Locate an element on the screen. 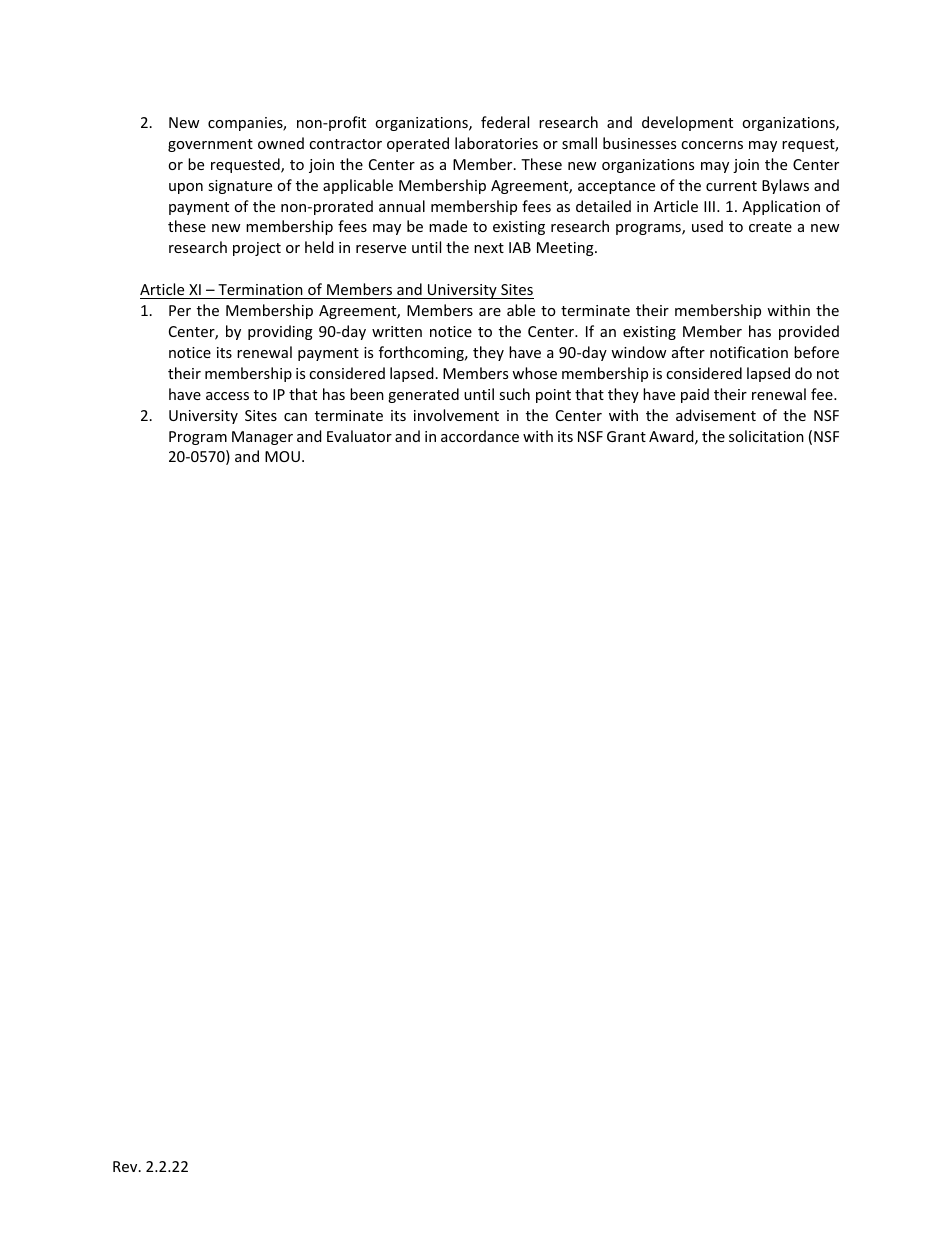 Image resolution: width=952 pixels, height=1233 pixels. Evaluator is located at coordinates (359, 436).
